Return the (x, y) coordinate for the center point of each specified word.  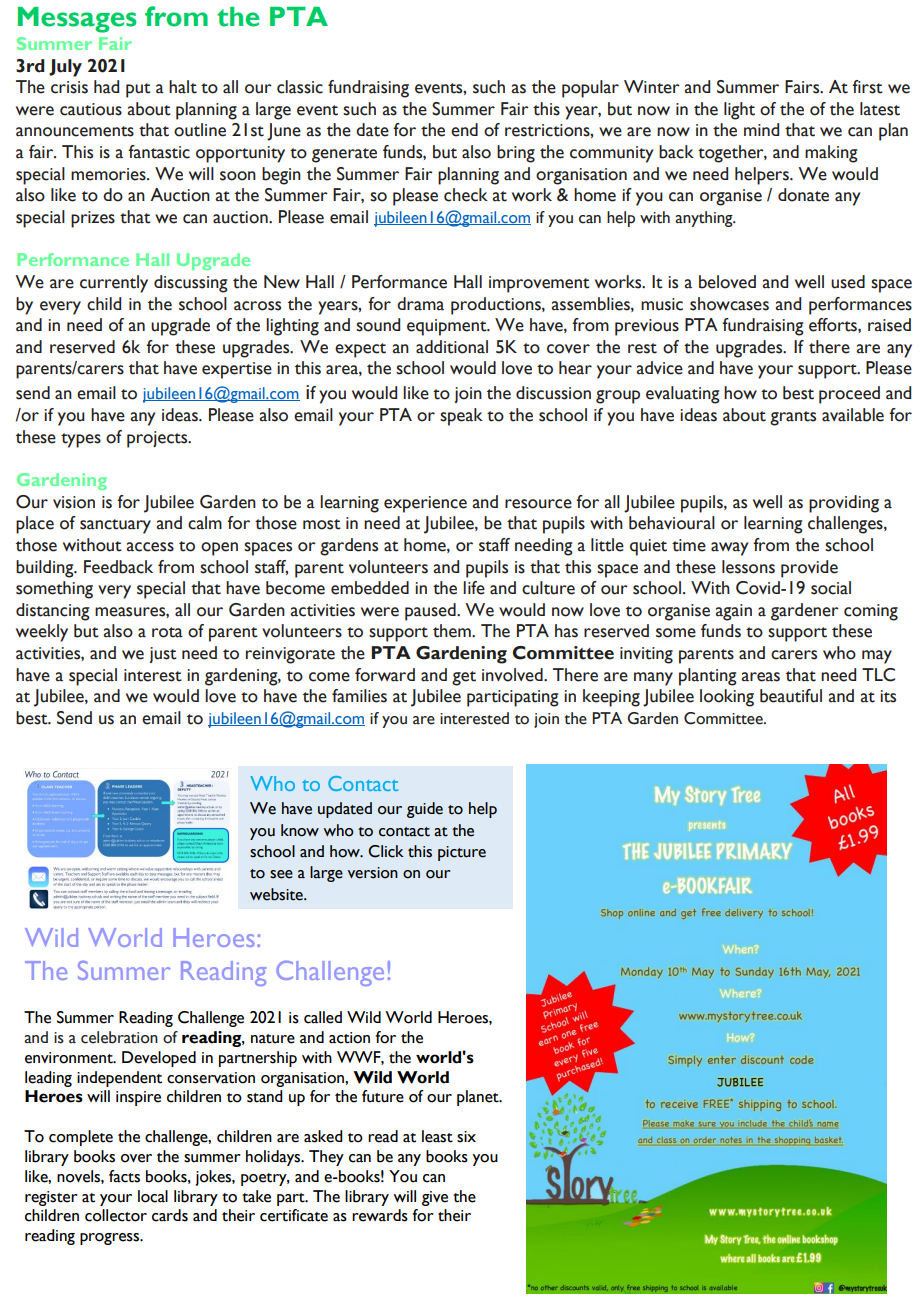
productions (497, 306)
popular (590, 89)
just (163, 655)
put (138, 90)
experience (425, 504)
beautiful (791, 696)
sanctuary (115, 526)
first (867, 87)
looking (727, 698)
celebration (119, 1037)
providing (844, 504)
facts (124, 1176)
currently (114, 284)
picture (462, 853)
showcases (729, 304)
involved (513, 675)
